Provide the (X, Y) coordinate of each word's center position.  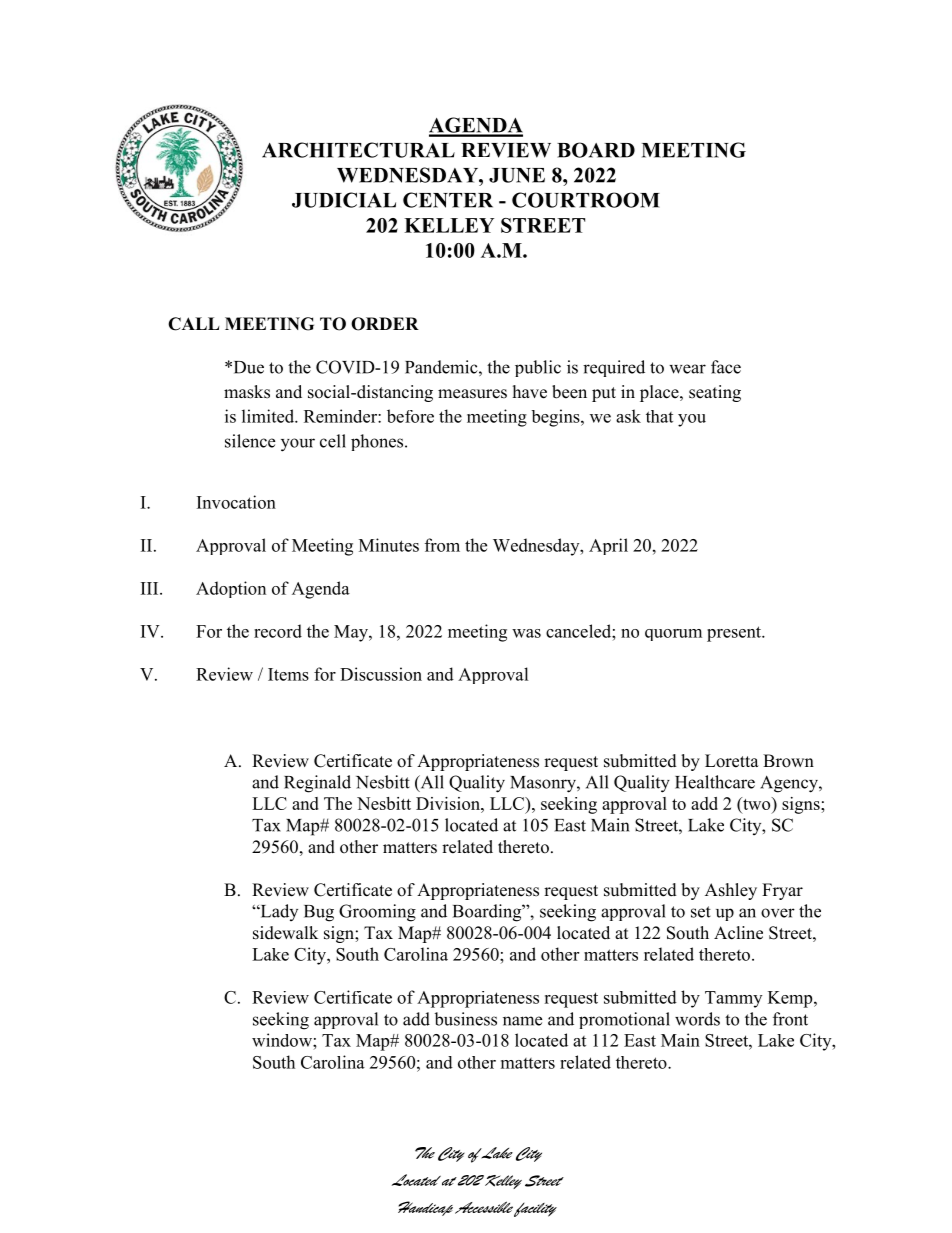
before (410, 416)
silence (250, 441)
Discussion (381, 674)
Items (288, 674)
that (659, 416)
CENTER (448, 200)
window (283, 1040)
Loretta (732, 761)
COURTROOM (586, 200)
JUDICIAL (344, 200)
